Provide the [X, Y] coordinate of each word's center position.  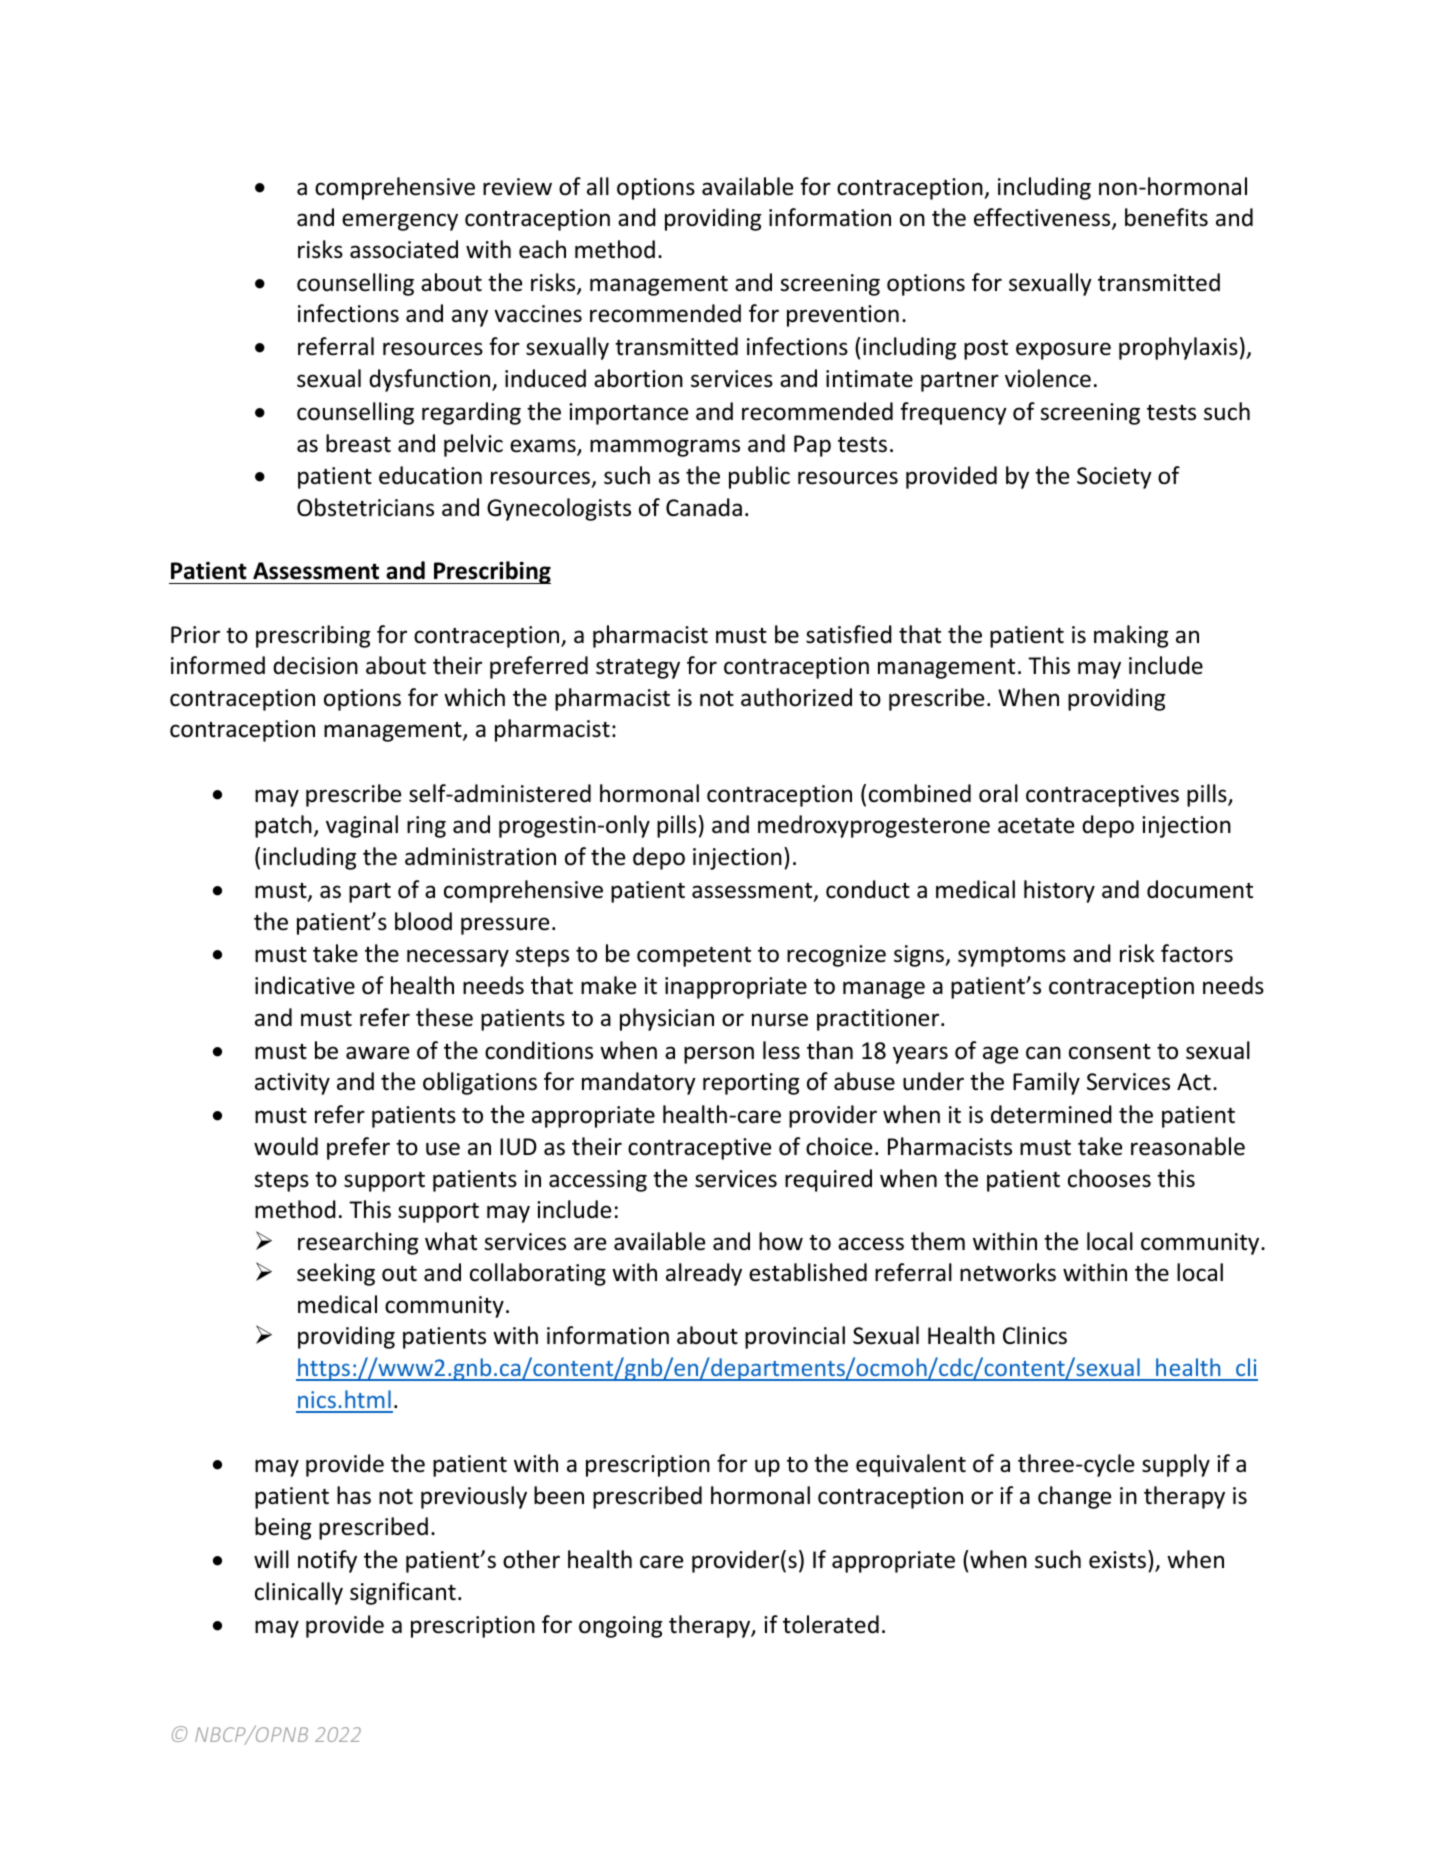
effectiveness [1043, 219]
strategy [638, 669]
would [286, 1146]
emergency [400, 222]
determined [1051, 1114]
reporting [751, 1084]
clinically [299, 1593]
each [542, 249]
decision [315, 665]
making [1131, 636]
